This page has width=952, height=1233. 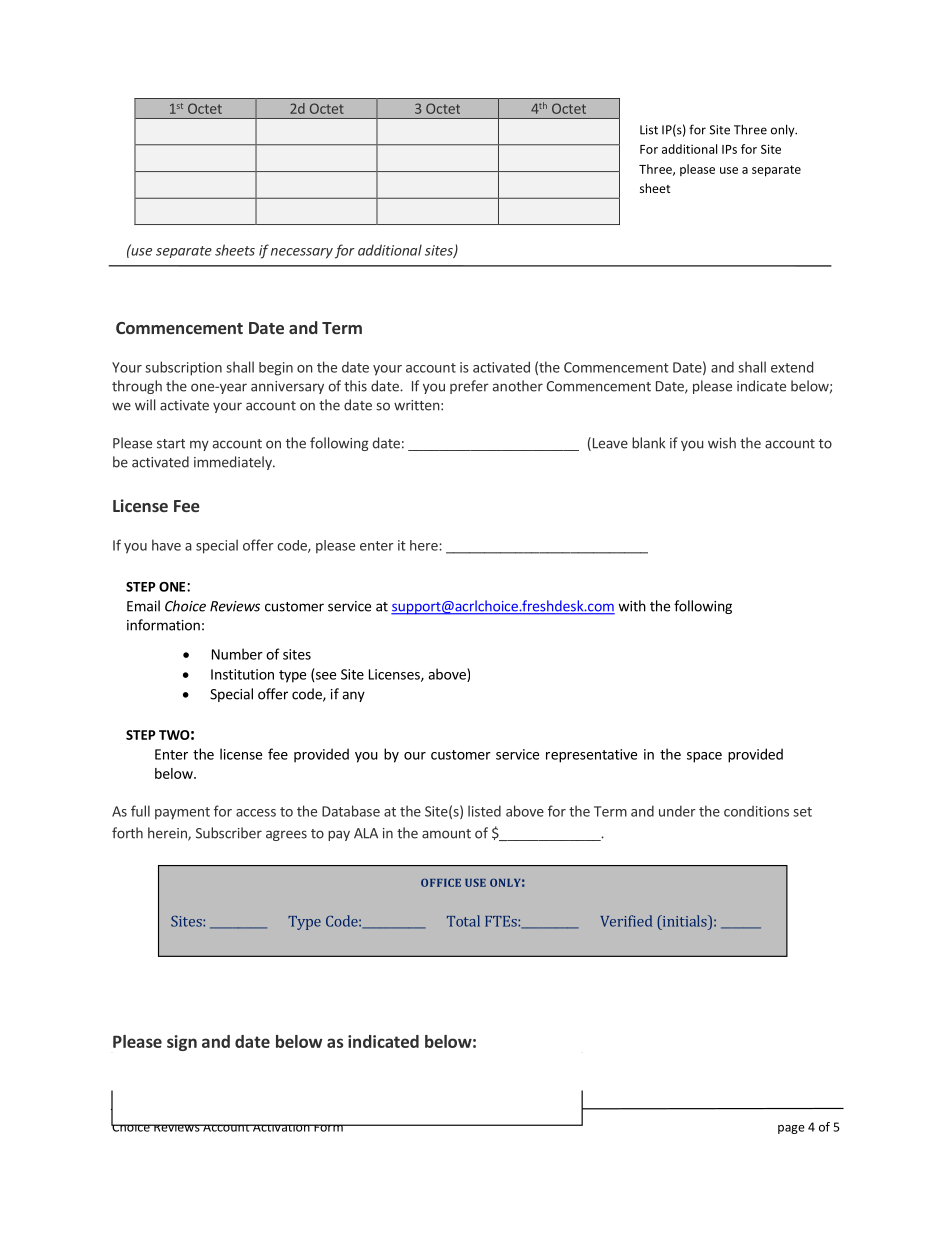 What do you see at coordinates (463, 921) in the page?
I see `Total` at bounding box center [463, 921].
